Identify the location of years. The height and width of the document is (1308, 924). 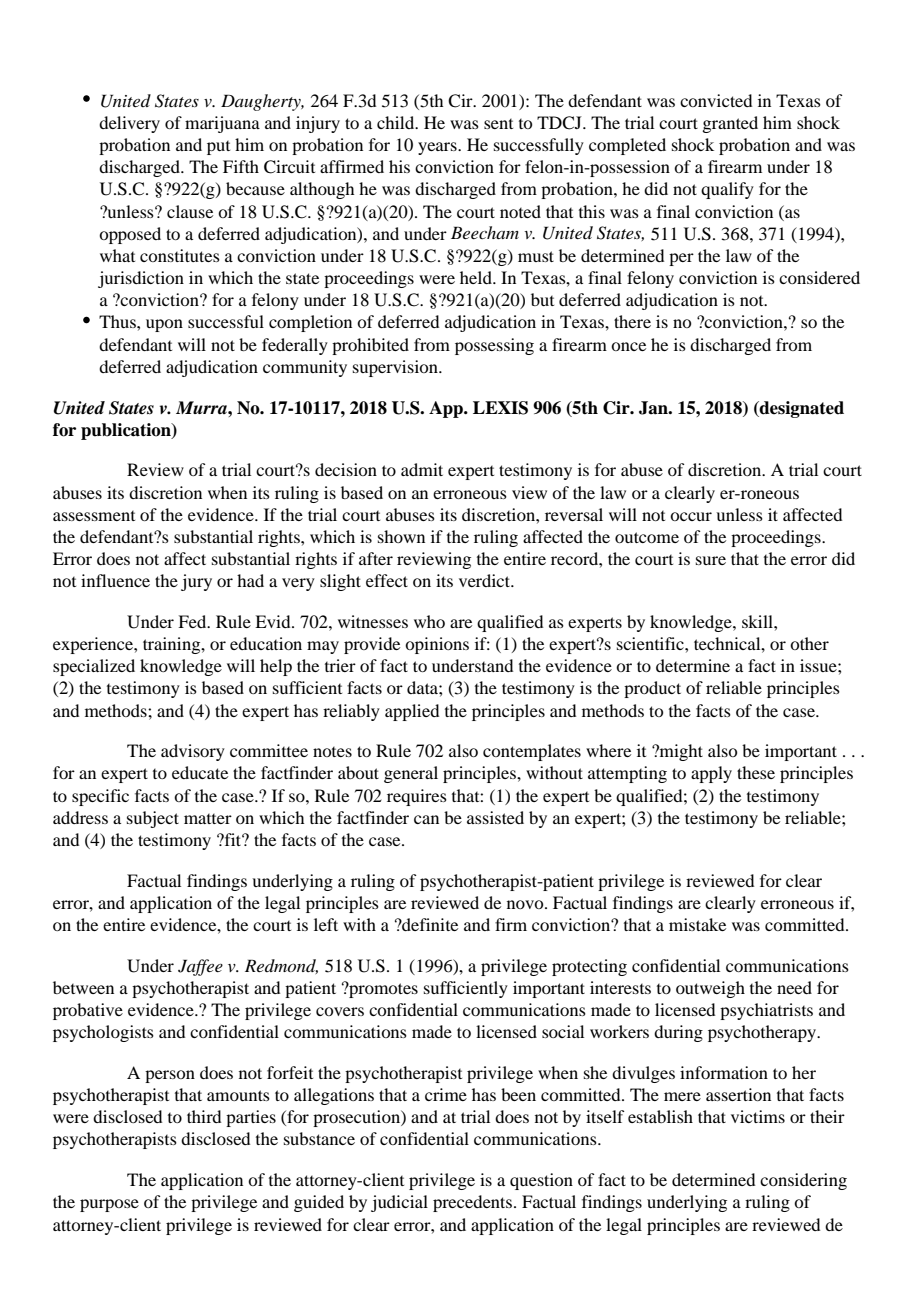
(438, 148).
